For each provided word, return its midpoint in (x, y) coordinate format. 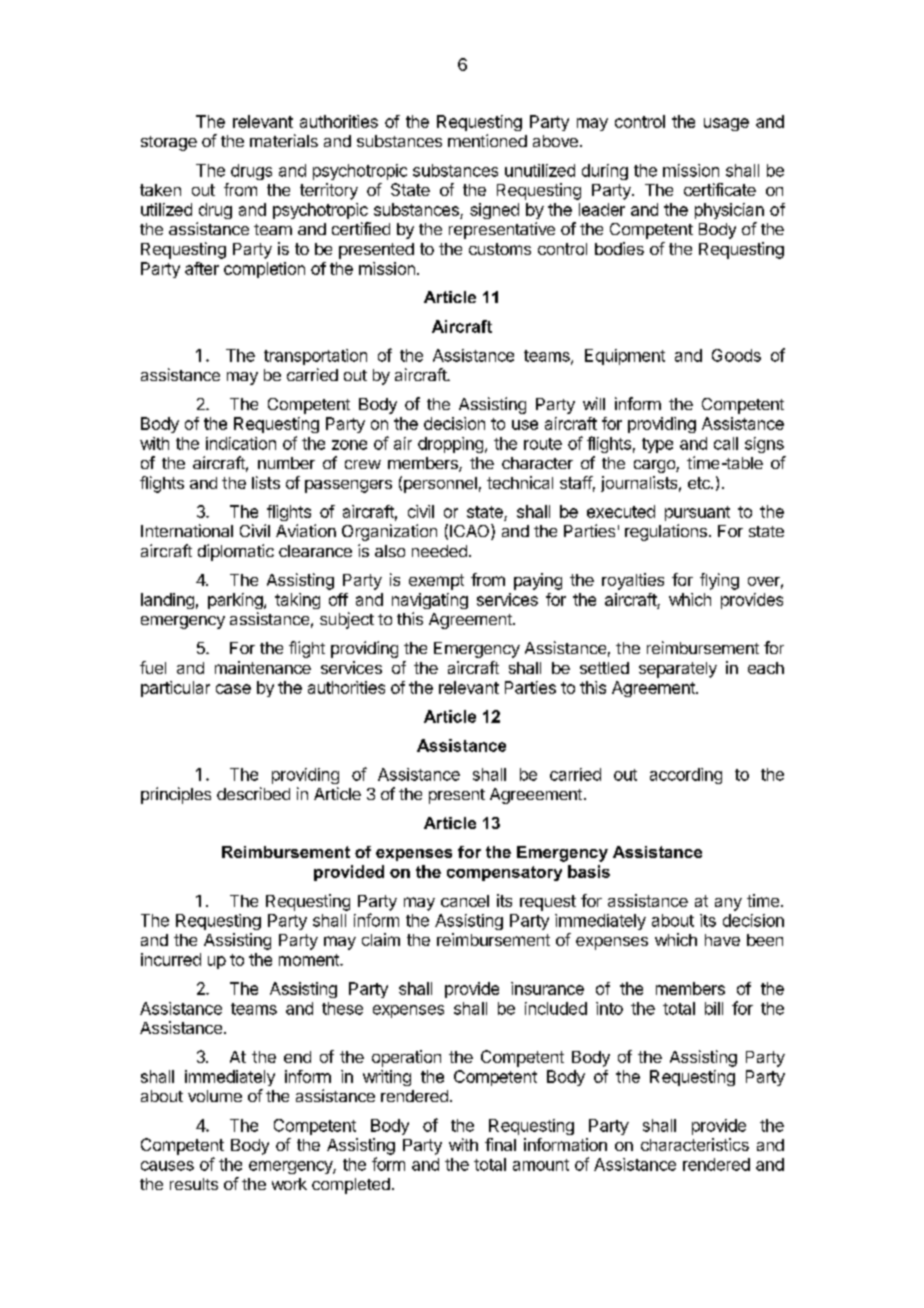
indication (241, 443)
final (500, 1144)
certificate (720, 189)
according (686, 776)
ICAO (471, 532)
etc (700, 483)
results (194, 1184)
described (253, 793)
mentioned (487, 140)
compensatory (504, 873)
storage (169, 143)
